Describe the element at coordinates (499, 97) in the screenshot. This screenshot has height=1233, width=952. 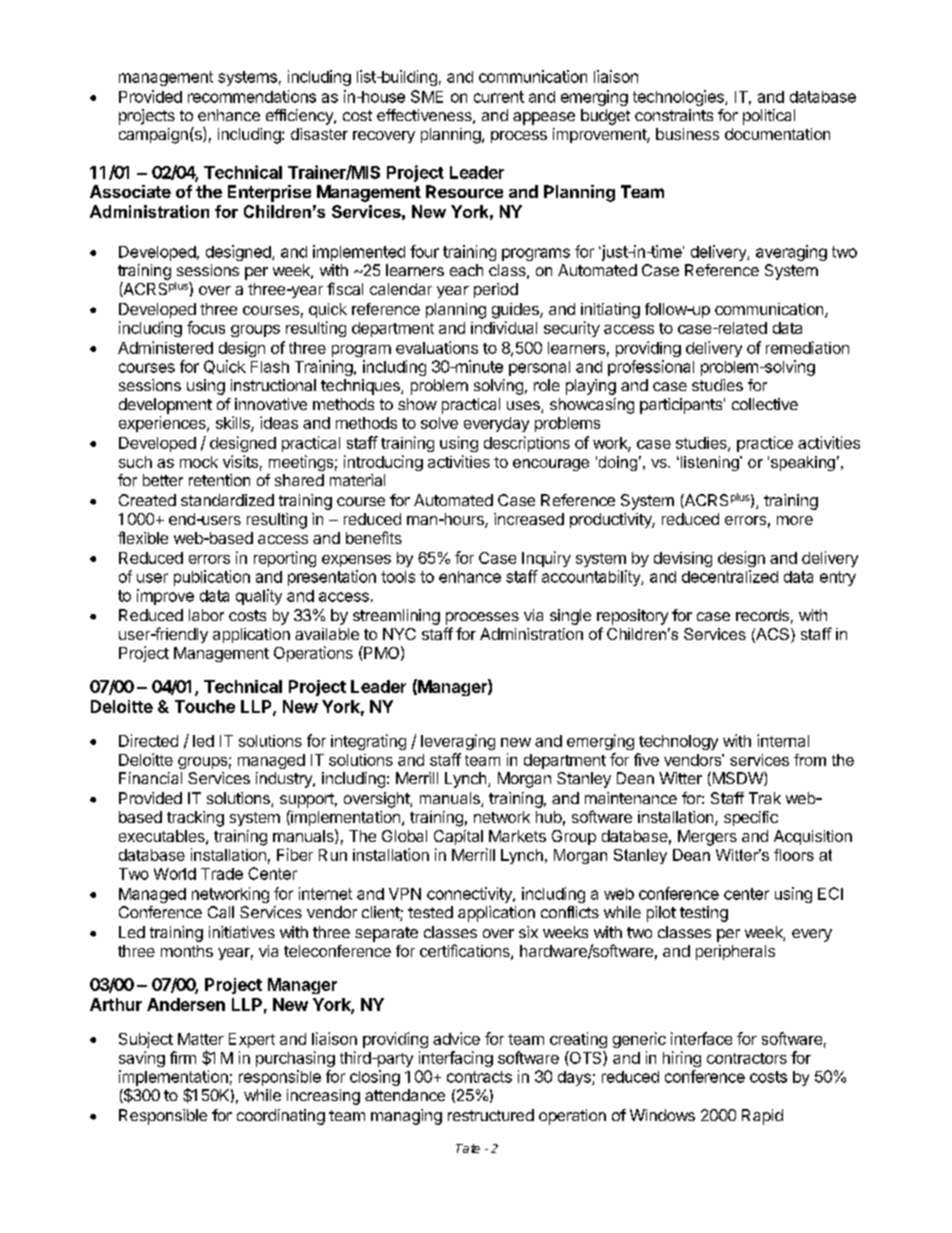
I see `current` at that location.
